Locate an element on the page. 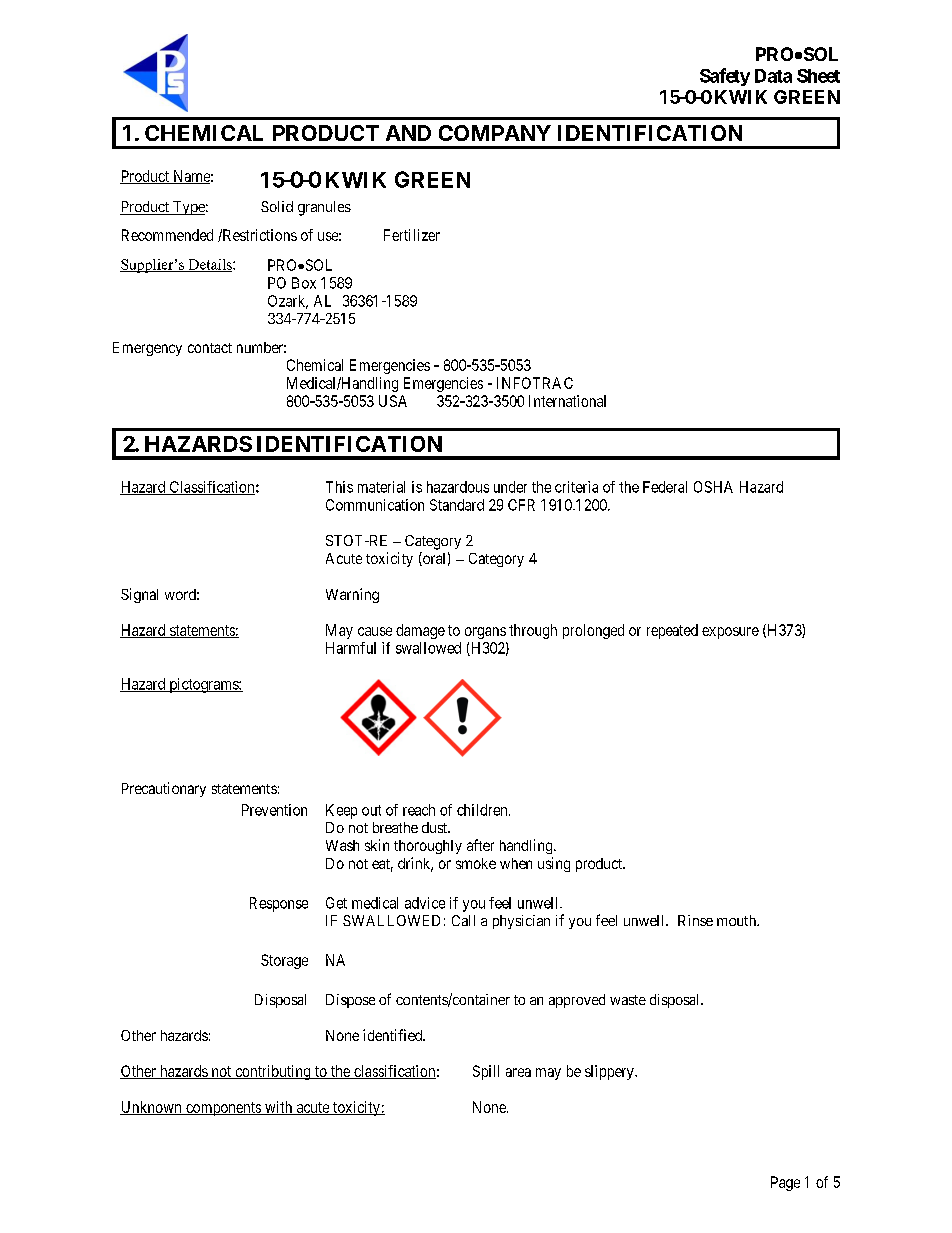 Image resolution: width=952 pixels, height=1233 pixels. COMPANY is located at coordinates (495, 133).
